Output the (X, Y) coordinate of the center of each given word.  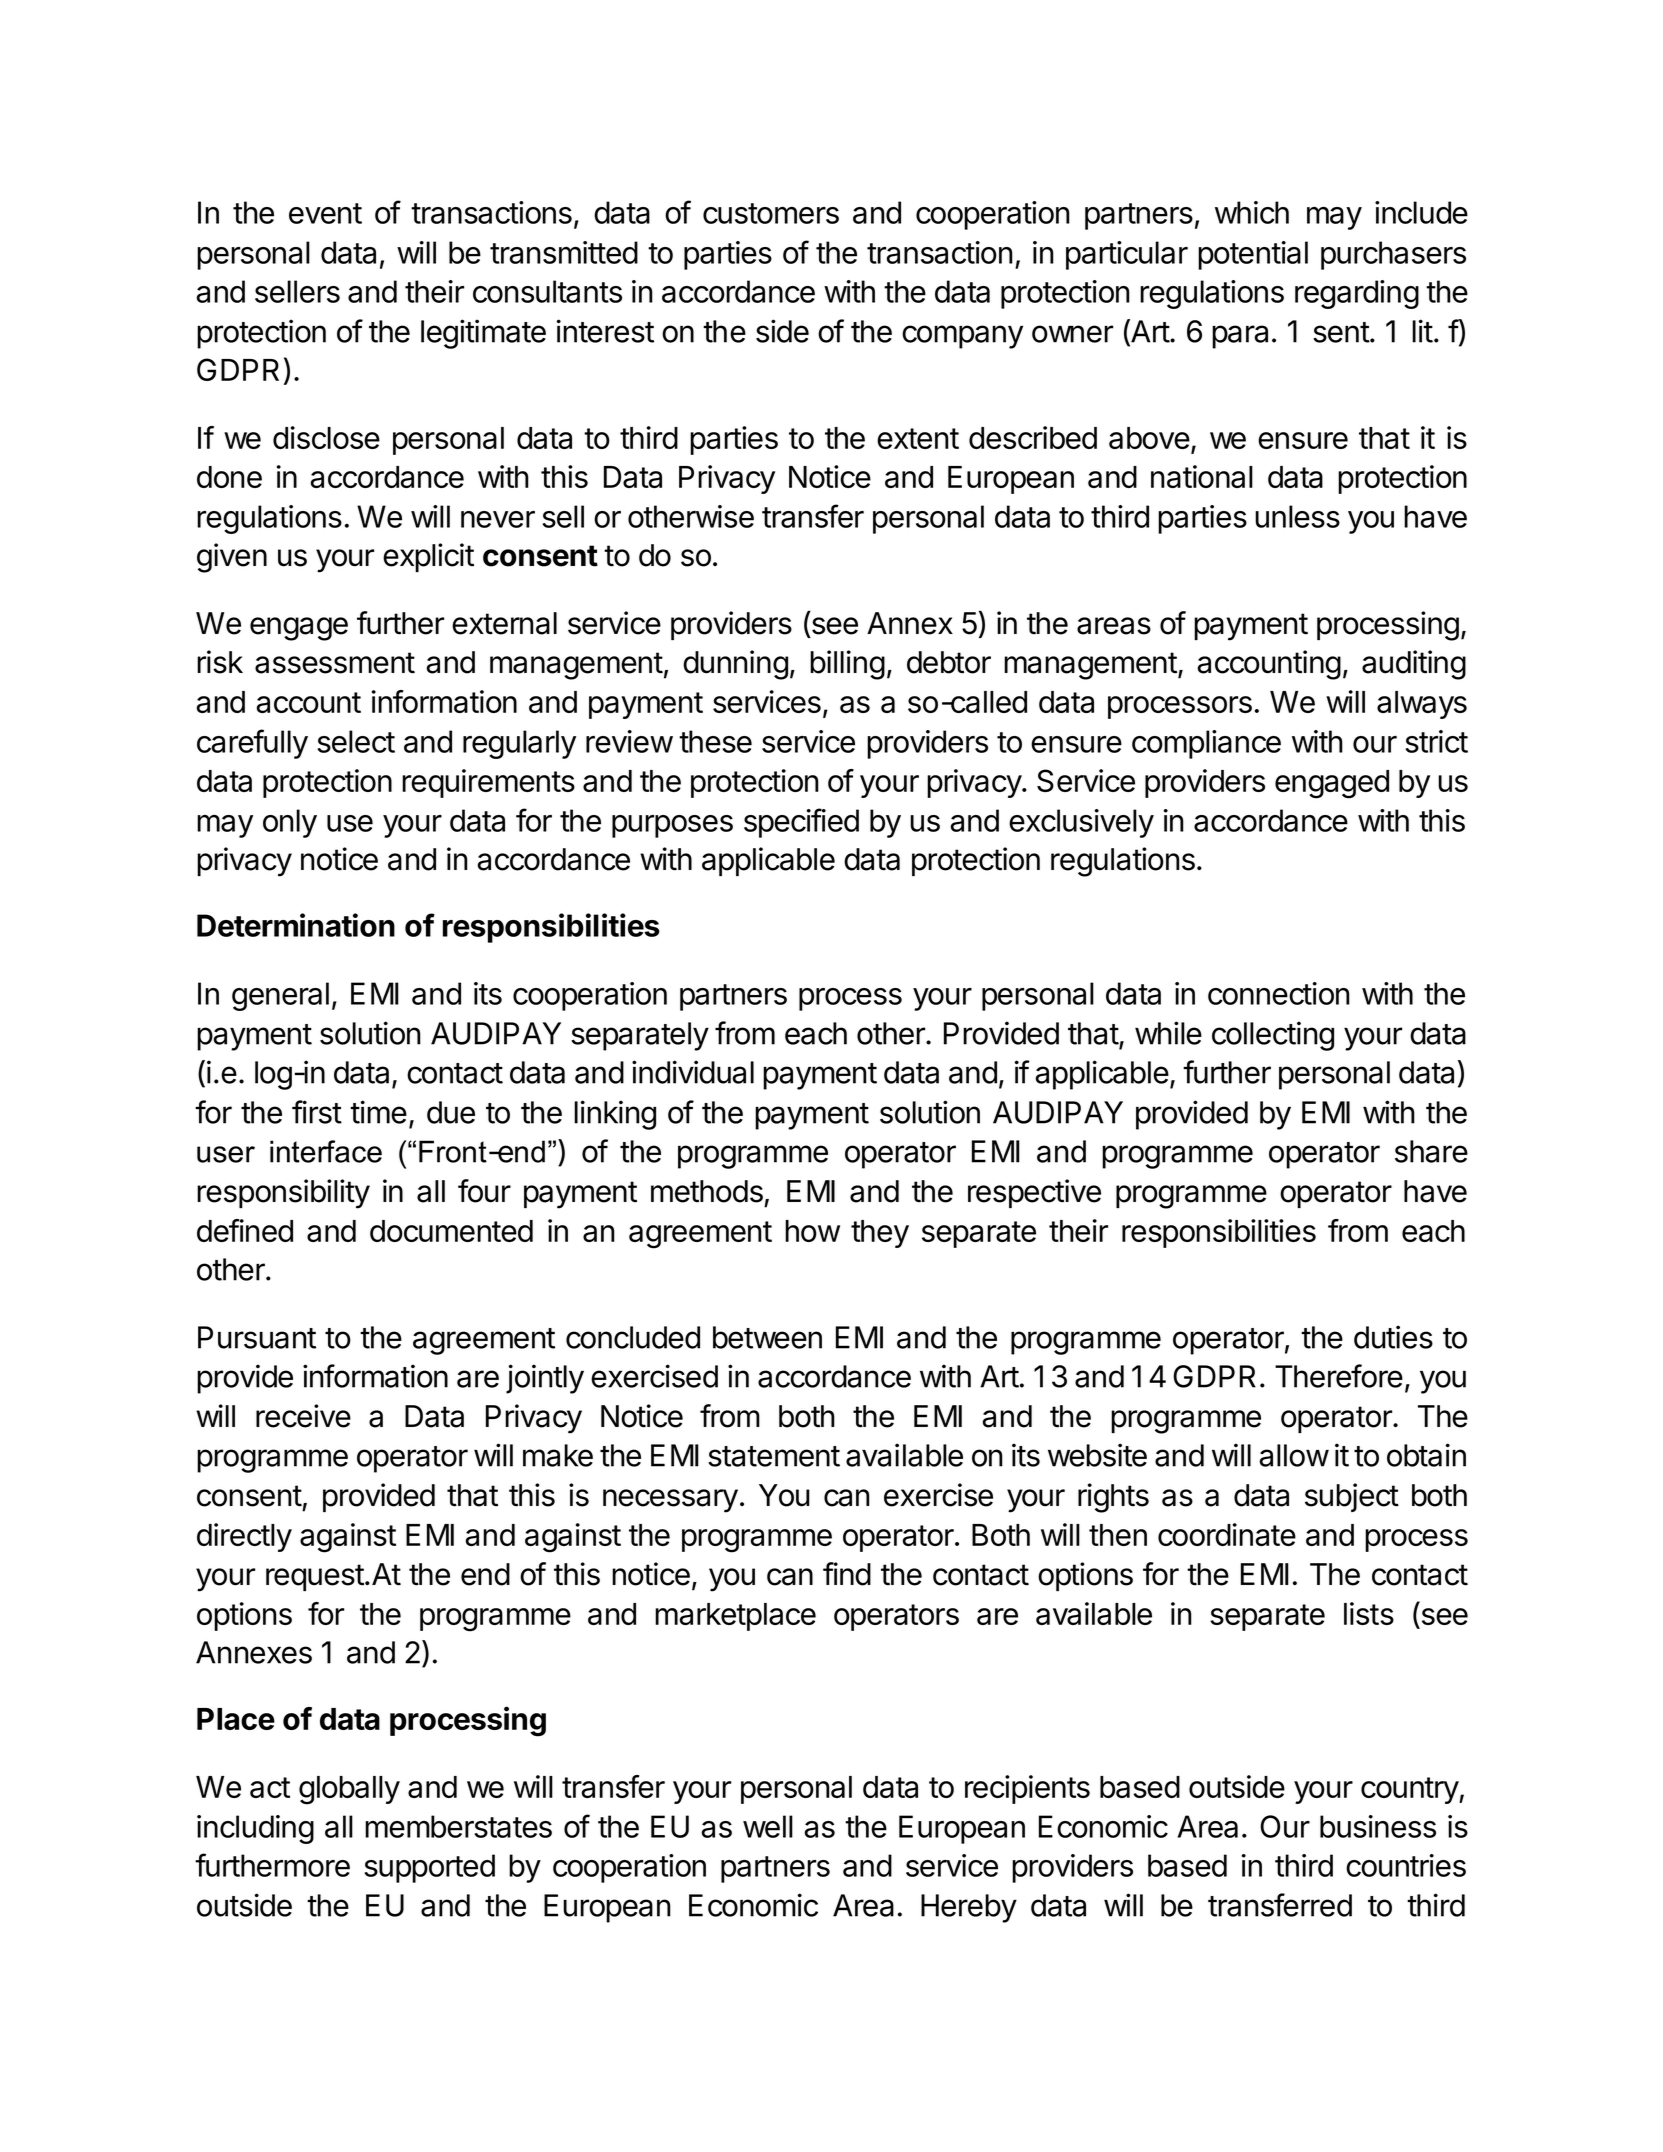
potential (1253, 255)
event (325, 213)
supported (430, 1868)
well (768, 1826)
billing (847, 665)
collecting (1273, 1036)
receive (303, 1416)
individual (693, 1072)
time (378, 1112)
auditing (1414, 665)
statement (774, 1456)
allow (1294, 1455)
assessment (335, 663)
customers (771, 213)
